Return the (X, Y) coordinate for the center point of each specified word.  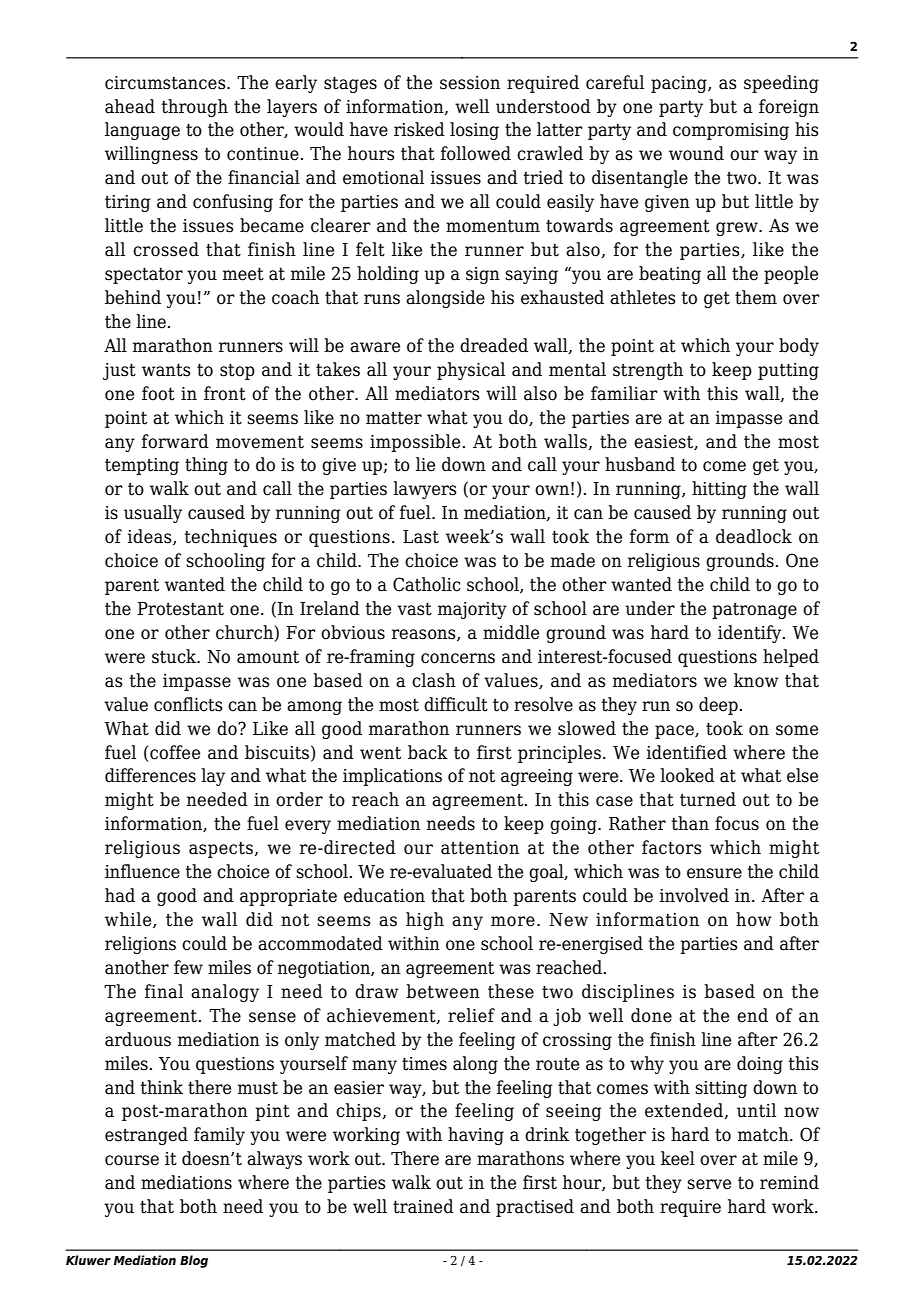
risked (419, 129)
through (195, 108)
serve (709, 1184)
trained (423, 1206)
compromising (731, 131)
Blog (194, 1261)
